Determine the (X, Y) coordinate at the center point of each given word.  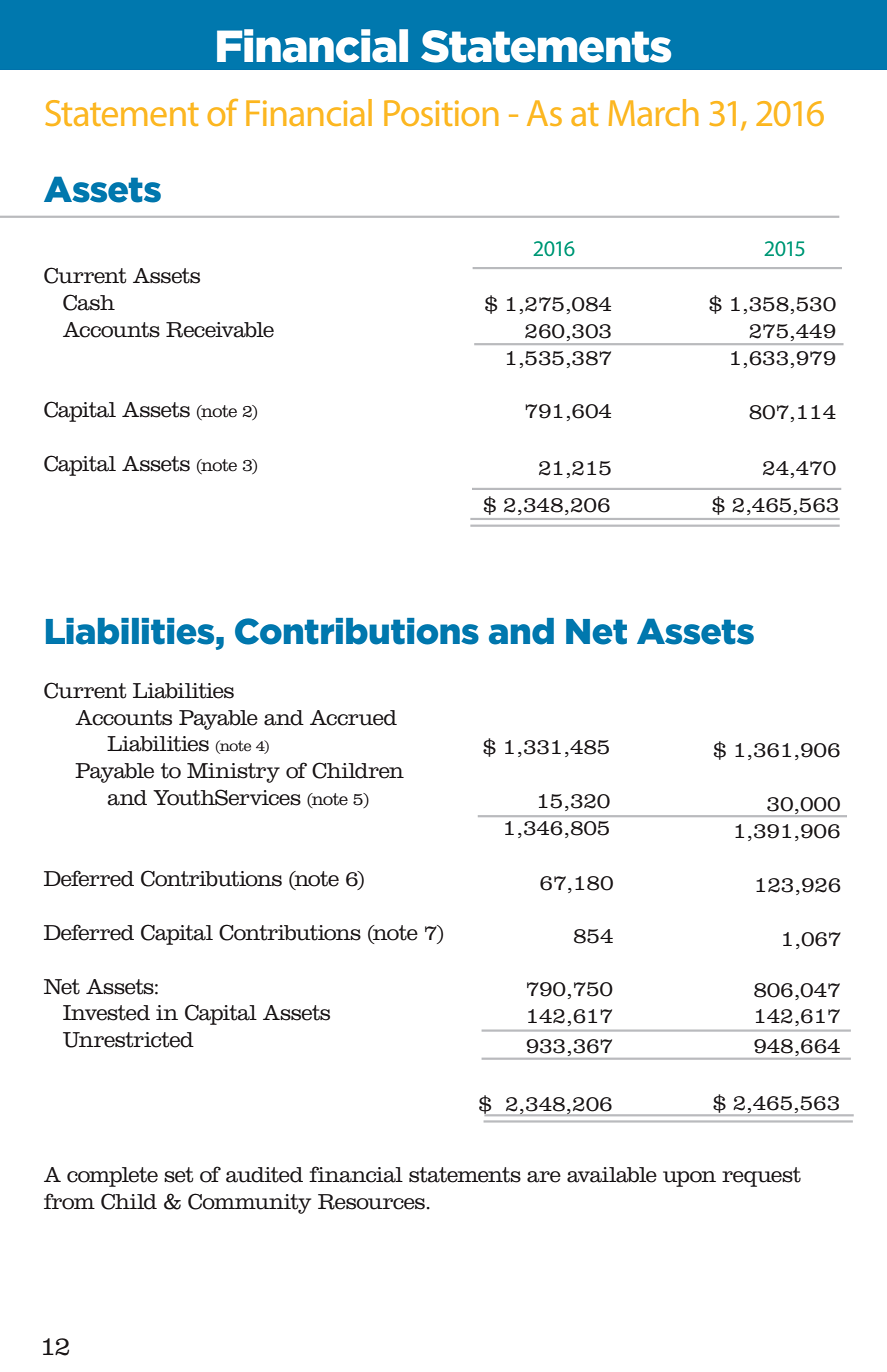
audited (264, 1175)
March (654, 112)
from (69, 1201)
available (612, 1175)
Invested (106, 1013)
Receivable (220, 330)
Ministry (233, 773)
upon (689, 1179)
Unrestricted (128, 1040)
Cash (89, 302)
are (544, 1177)
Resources (371, 1202)
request (761, 1177)
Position (441, 113)
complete (112, 1177)
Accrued (353, 718)
